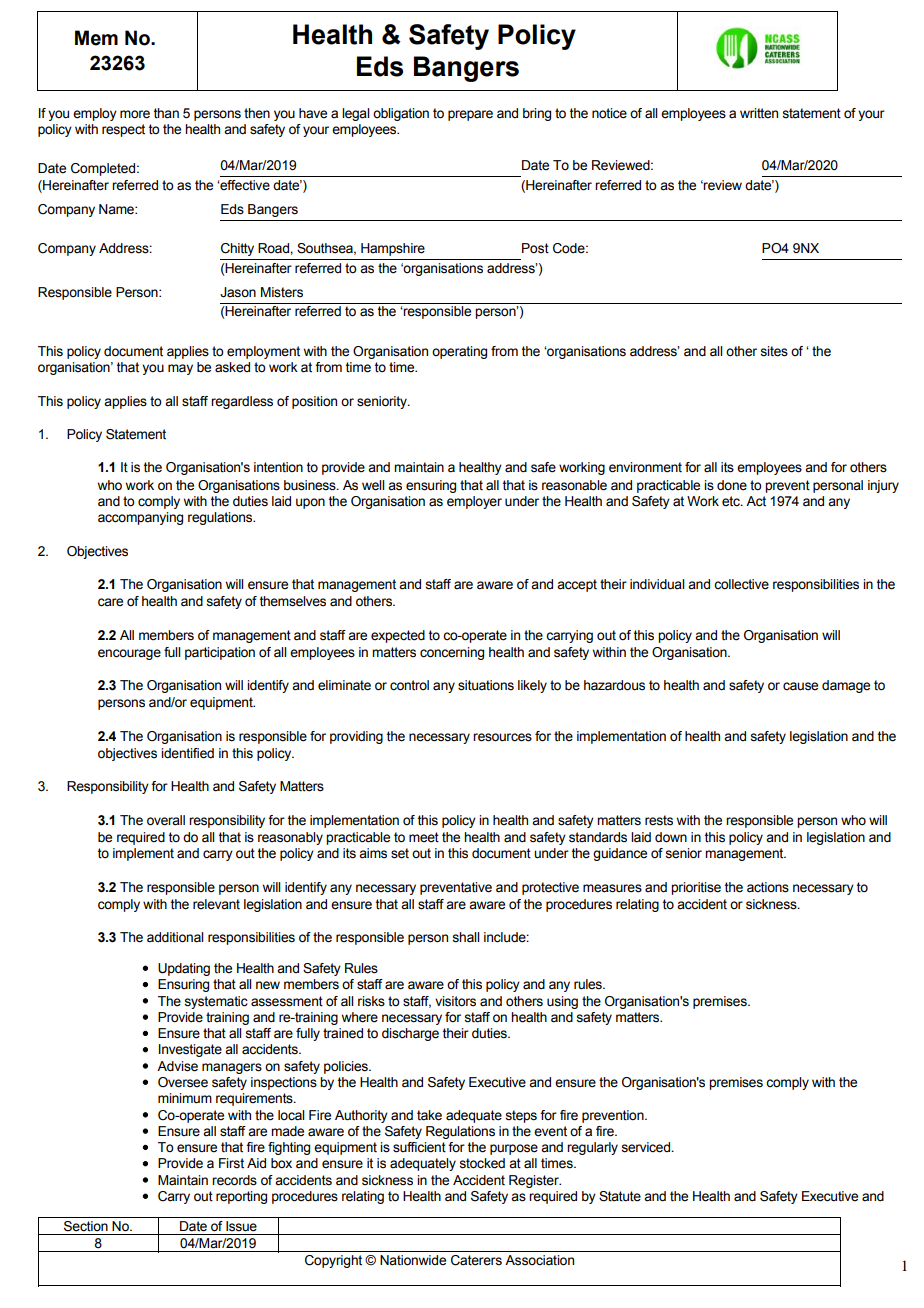 This image has height=1308, width=924. What do you see at coordinates (774, 351) in the image?
I see `sites` at bounding box center [774, 351].
